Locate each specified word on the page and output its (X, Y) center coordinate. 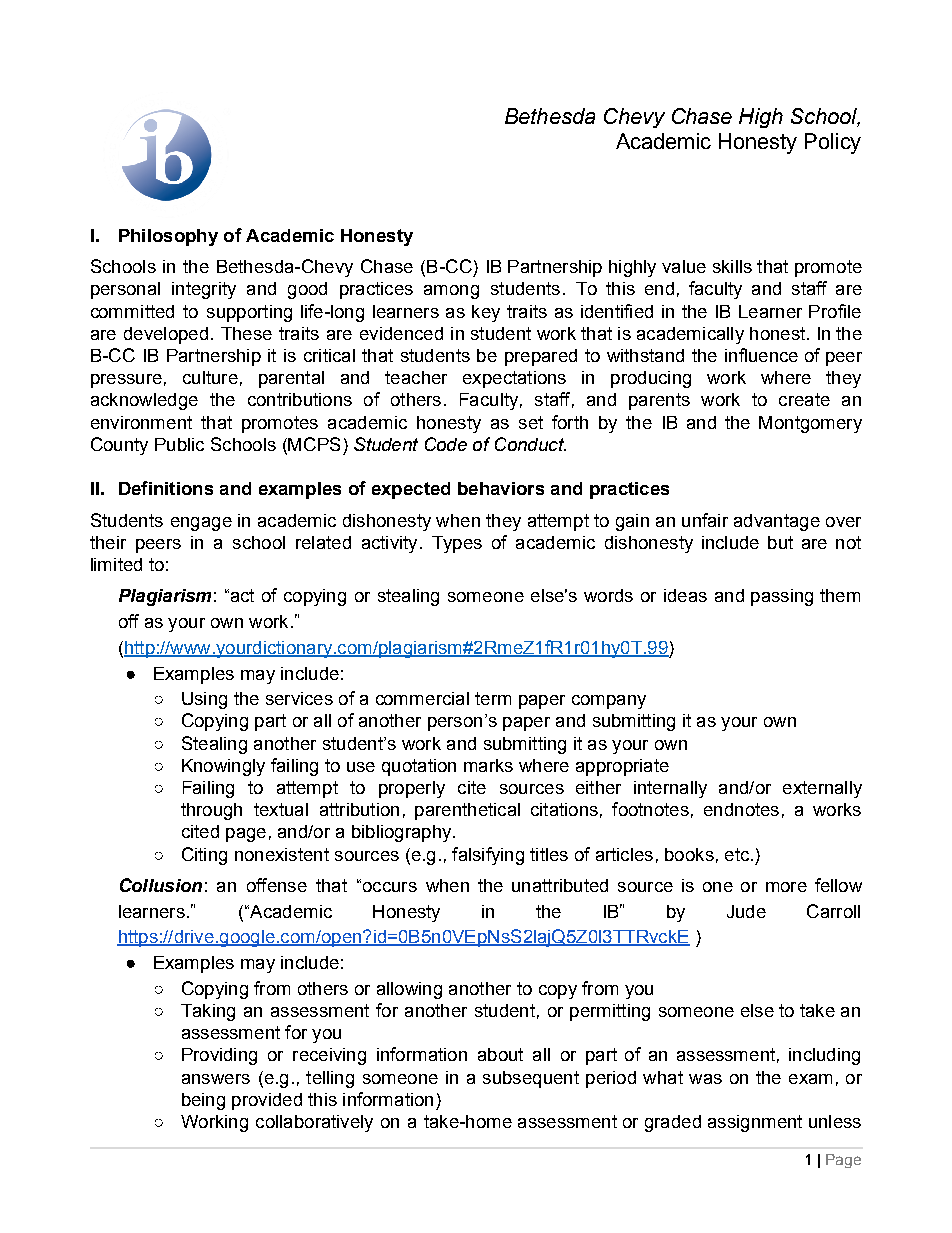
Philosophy (168, 237)
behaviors (501, 488)
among (451, 292)
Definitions (166, 488)
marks (488, 765)
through (211, 811)
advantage (777, 522)
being (203, 1101)
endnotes (741, 809)
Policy (833, 143)
